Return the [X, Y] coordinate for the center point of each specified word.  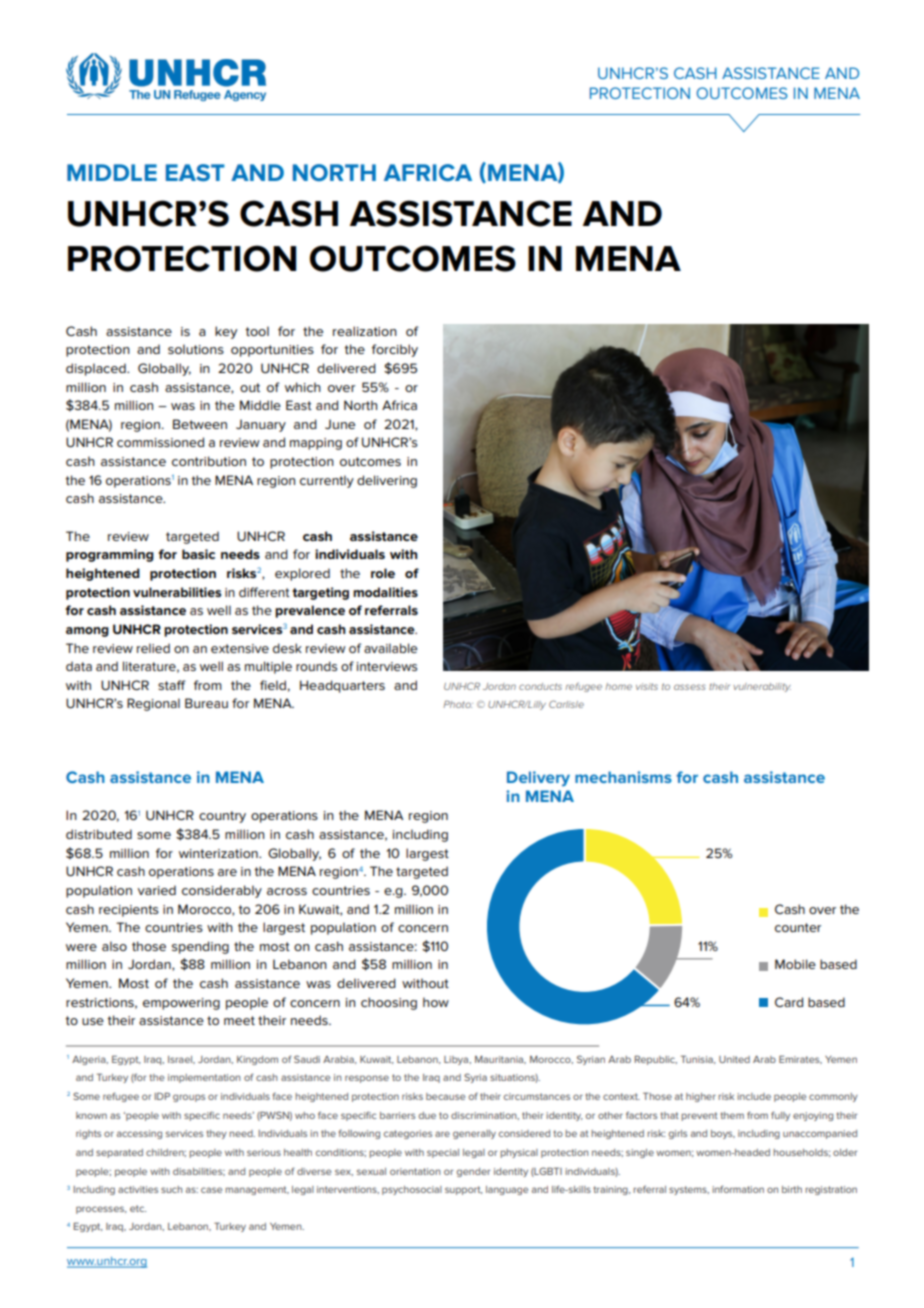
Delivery [538, 779]
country [222, 817]
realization [365, 331]
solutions [196, 349]
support [463, 1190]
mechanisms [623, 777]
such [171, 1189]
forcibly [395, 350]
